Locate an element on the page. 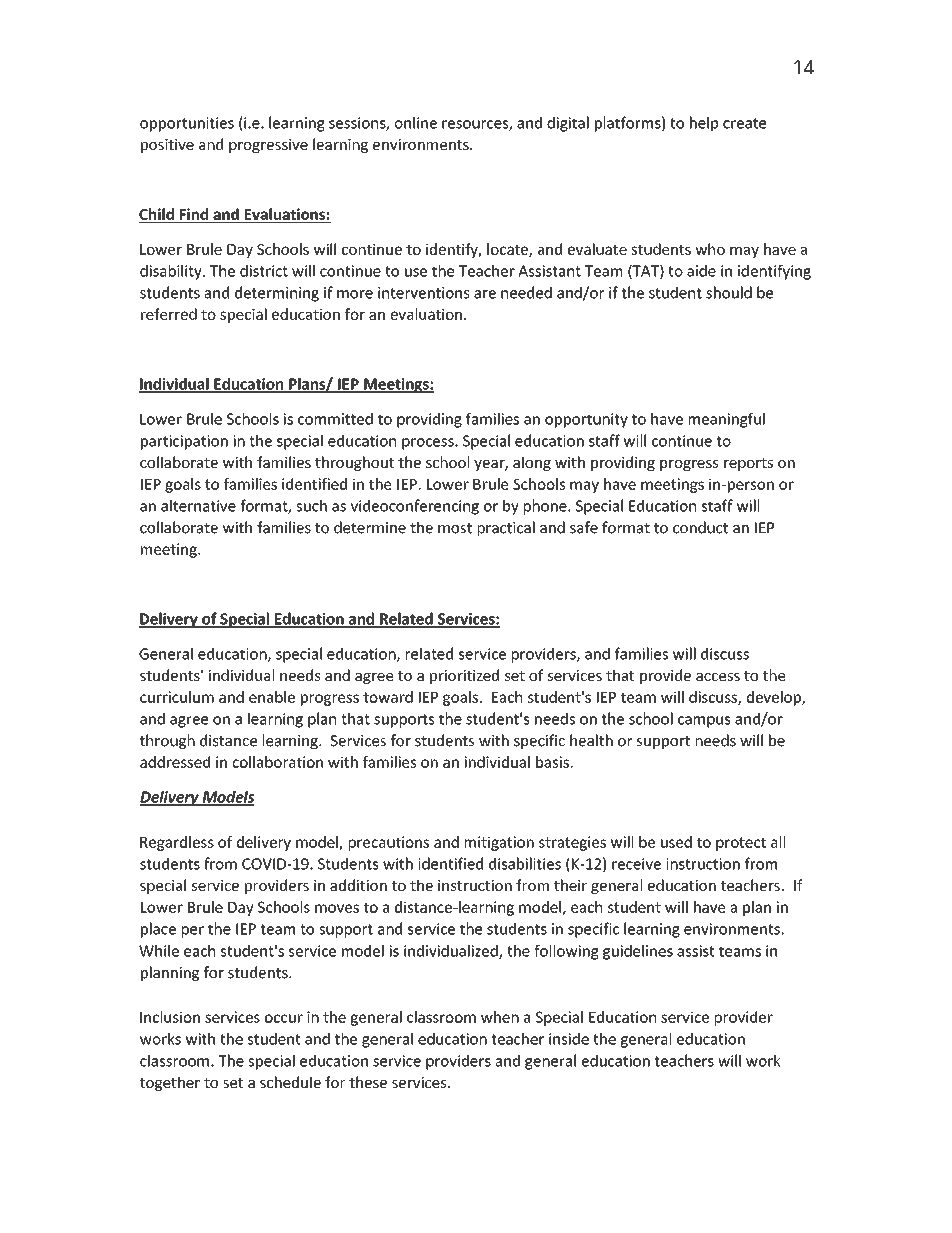  opportunities is located at coordinates (187, 124).
